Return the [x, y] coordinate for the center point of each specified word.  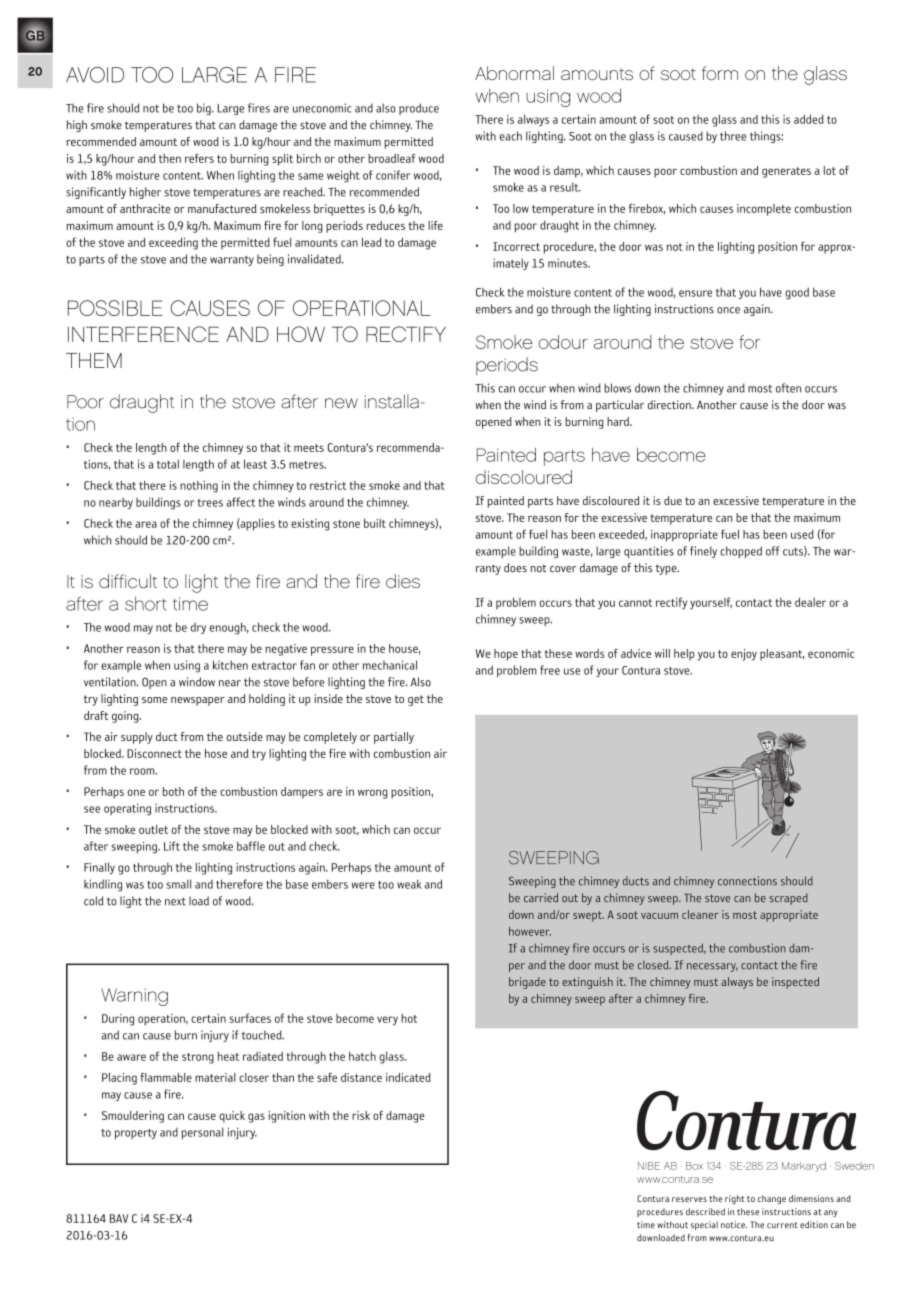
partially [394, 738]
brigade [527, 983]
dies [403, 581]
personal [202, 1133]
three [733, 136]
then [170, 158]
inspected [795, 983]
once [728, 310]
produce [419, 109]
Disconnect [154, 753]
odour [563, 342]
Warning [134, 997]
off [773, 551]
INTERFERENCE [143, 334]
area [146, 524]
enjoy [744, 655]
